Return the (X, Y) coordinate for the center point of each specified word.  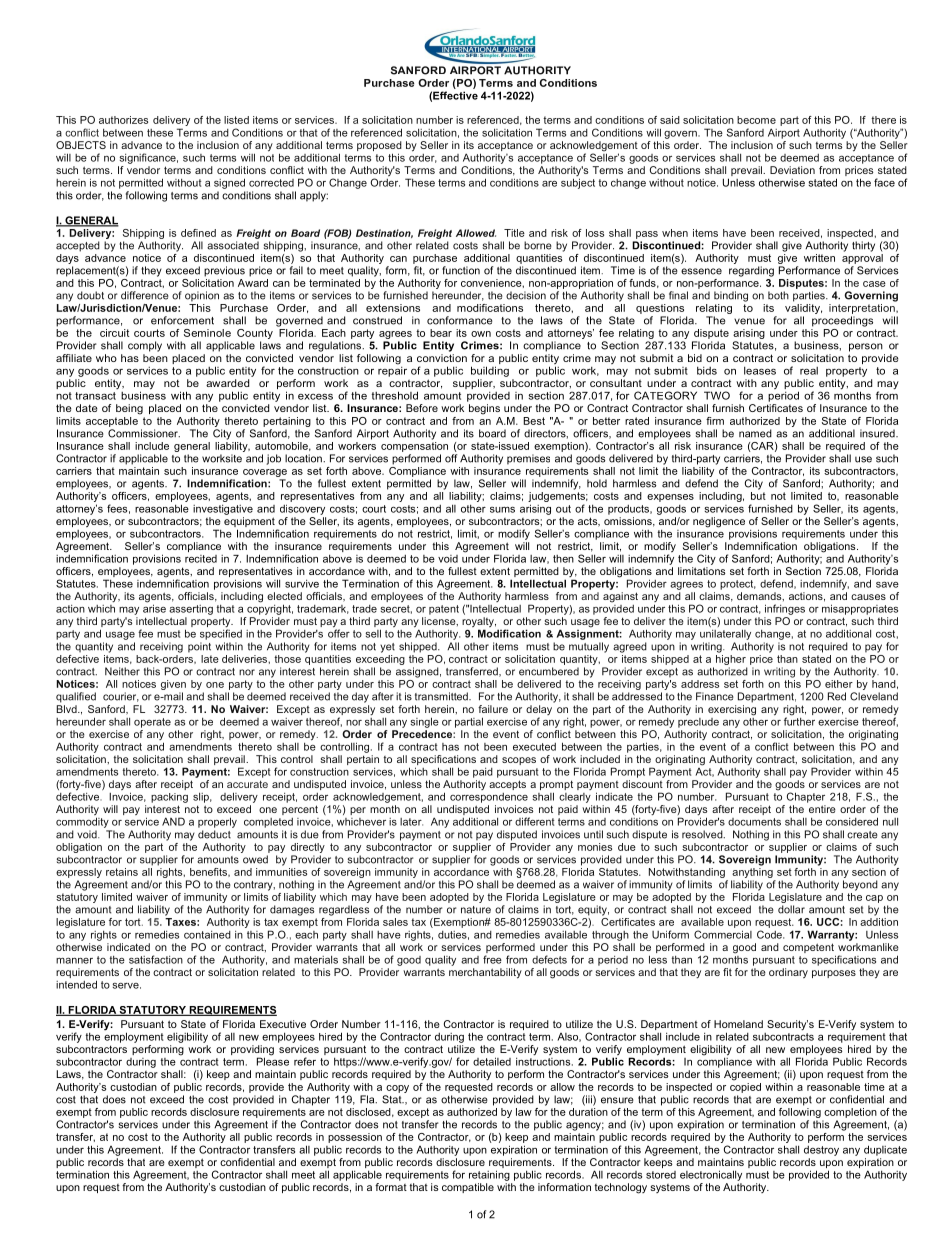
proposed (379, 147)
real (809, 371)
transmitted (442, 696)
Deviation (792, 170)
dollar (791, 909)
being (129, 409)
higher (731, 658)
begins (484, 409)
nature (476, 910)
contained (207, 935)
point (199, 647)
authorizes (123, 120)
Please (273, 1060)
